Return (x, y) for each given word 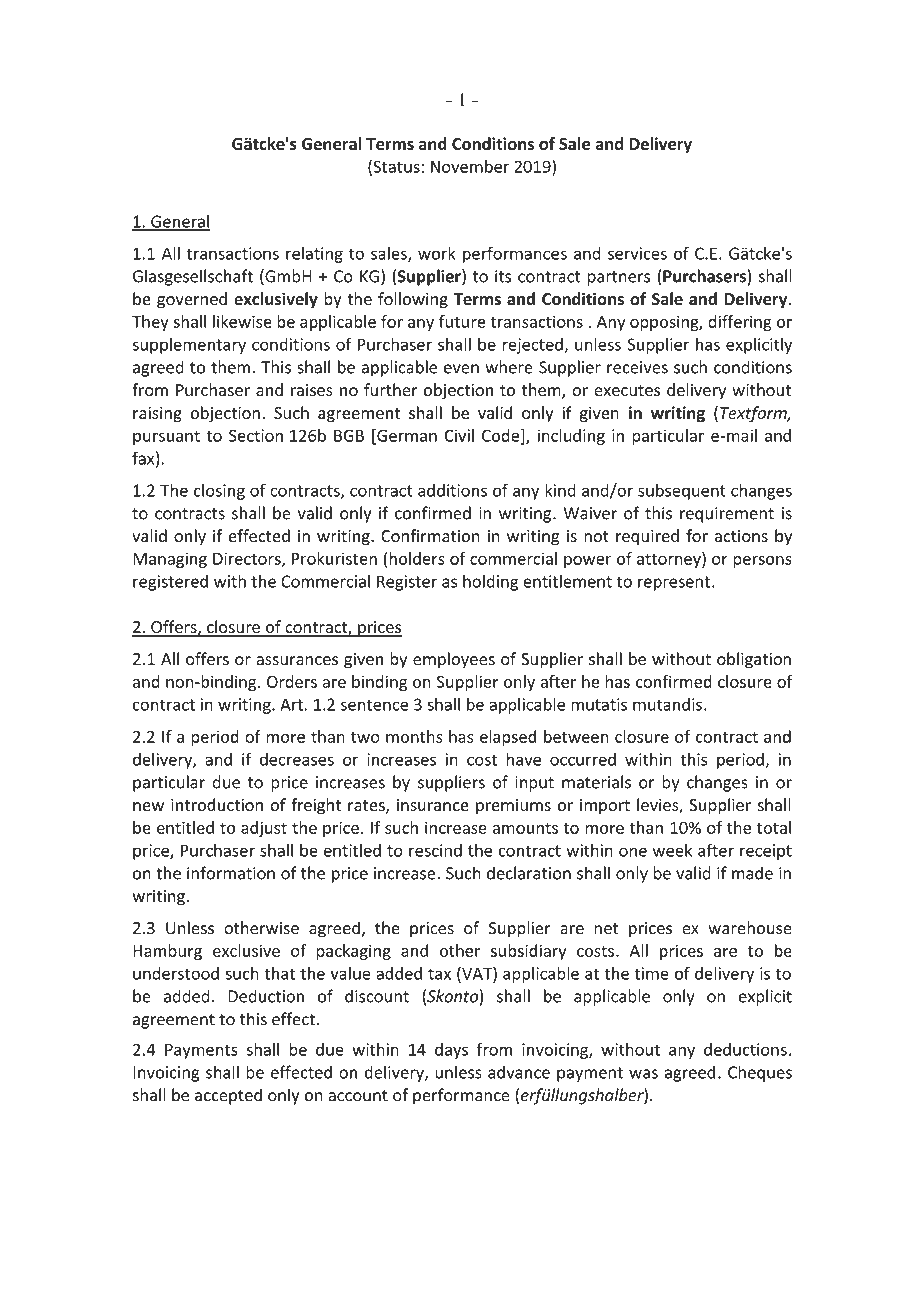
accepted (228, 1096)
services (637, 253)
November (470, 166)
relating (314, 255)
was (643, 1074)
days (451, 1051)
